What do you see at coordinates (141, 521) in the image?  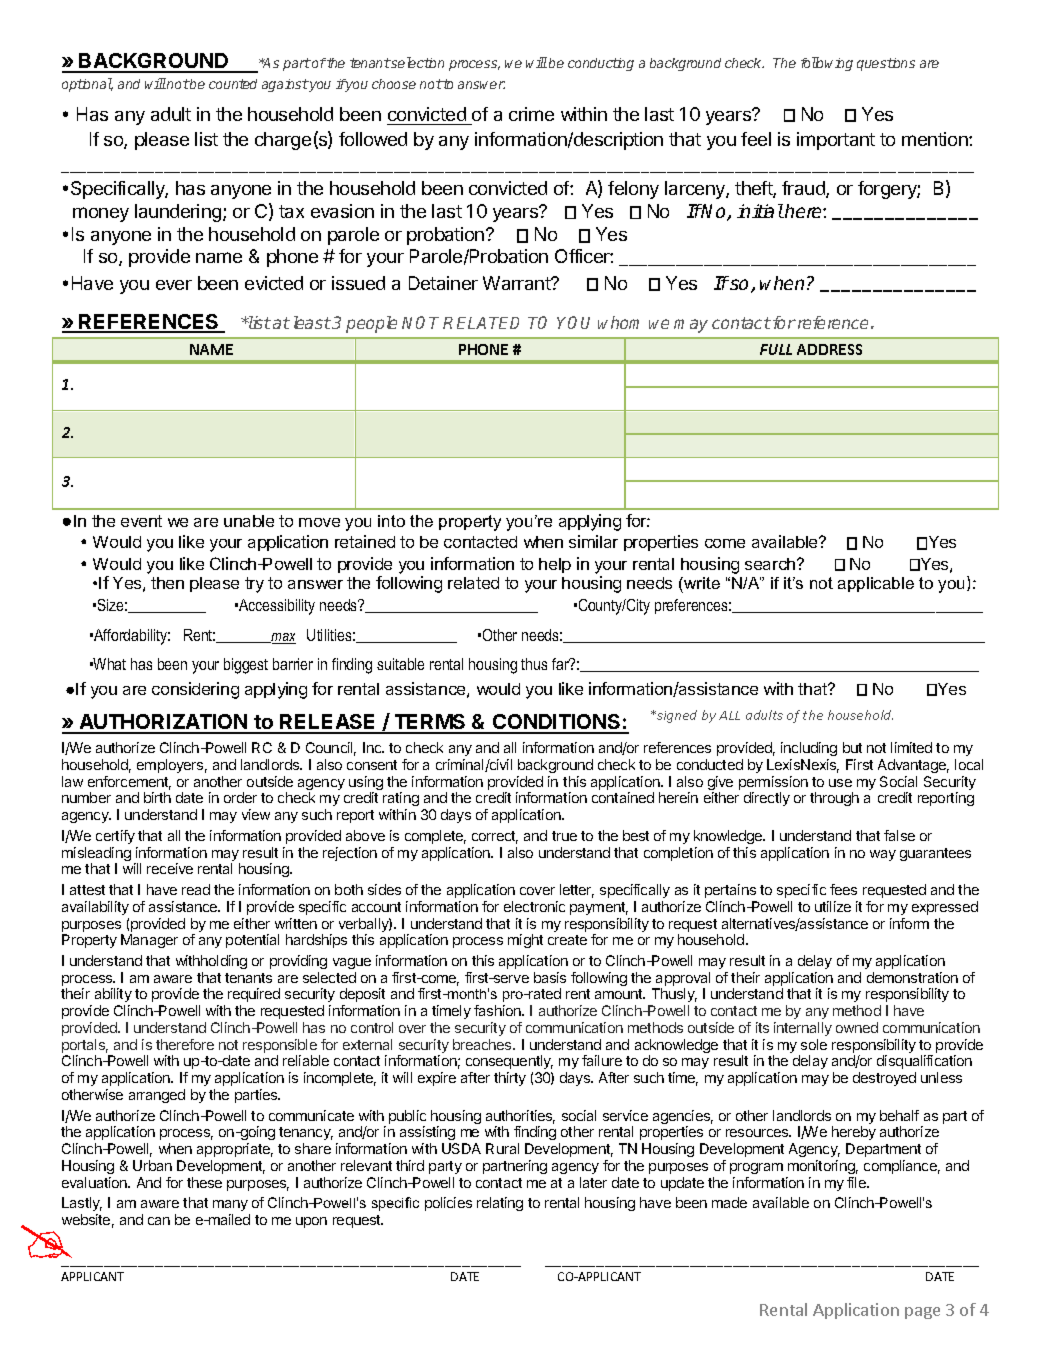 I see `event` at bounding box center [141, 521].
